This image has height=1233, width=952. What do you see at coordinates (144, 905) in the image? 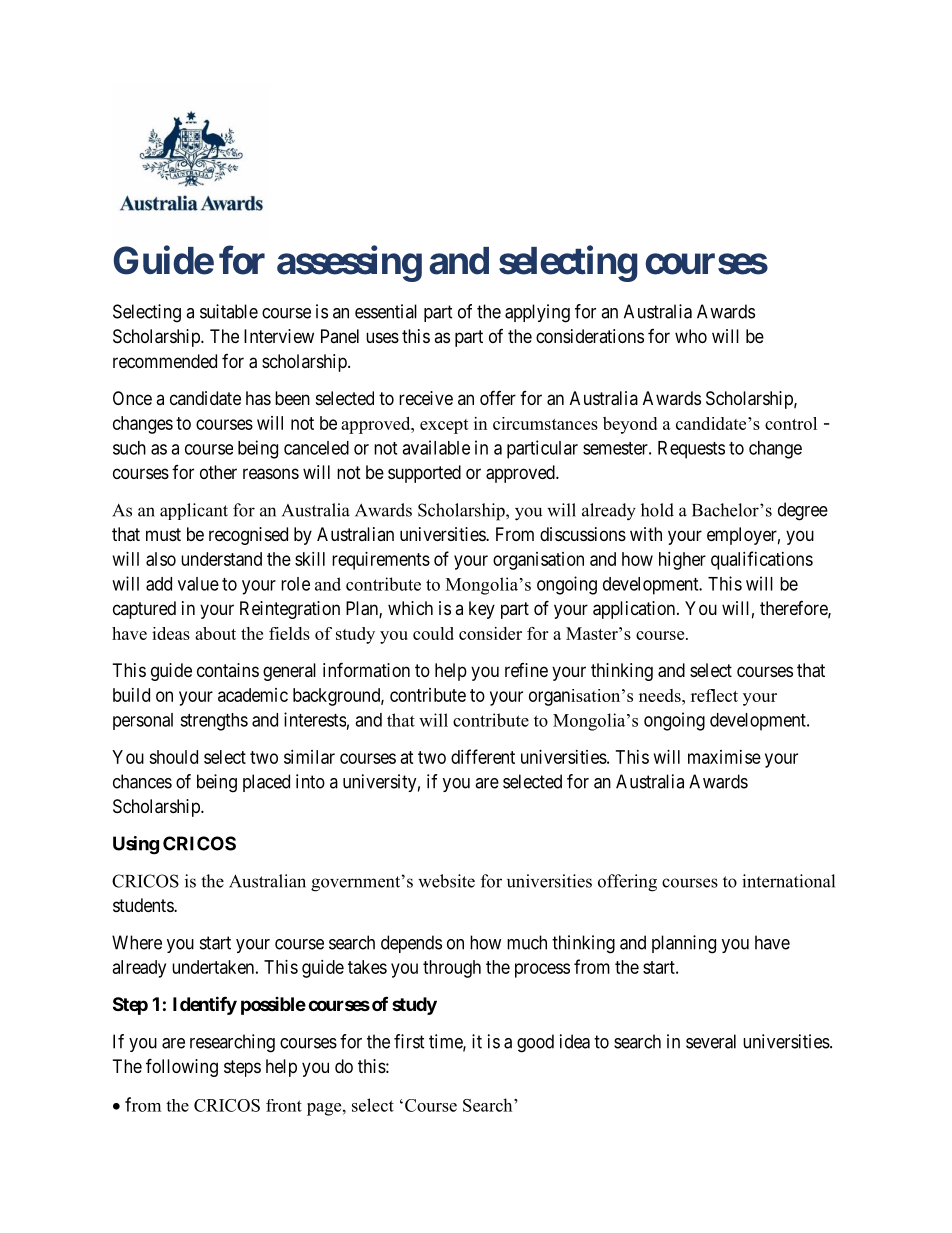
I see `students` at bounding box center [144, 905].
